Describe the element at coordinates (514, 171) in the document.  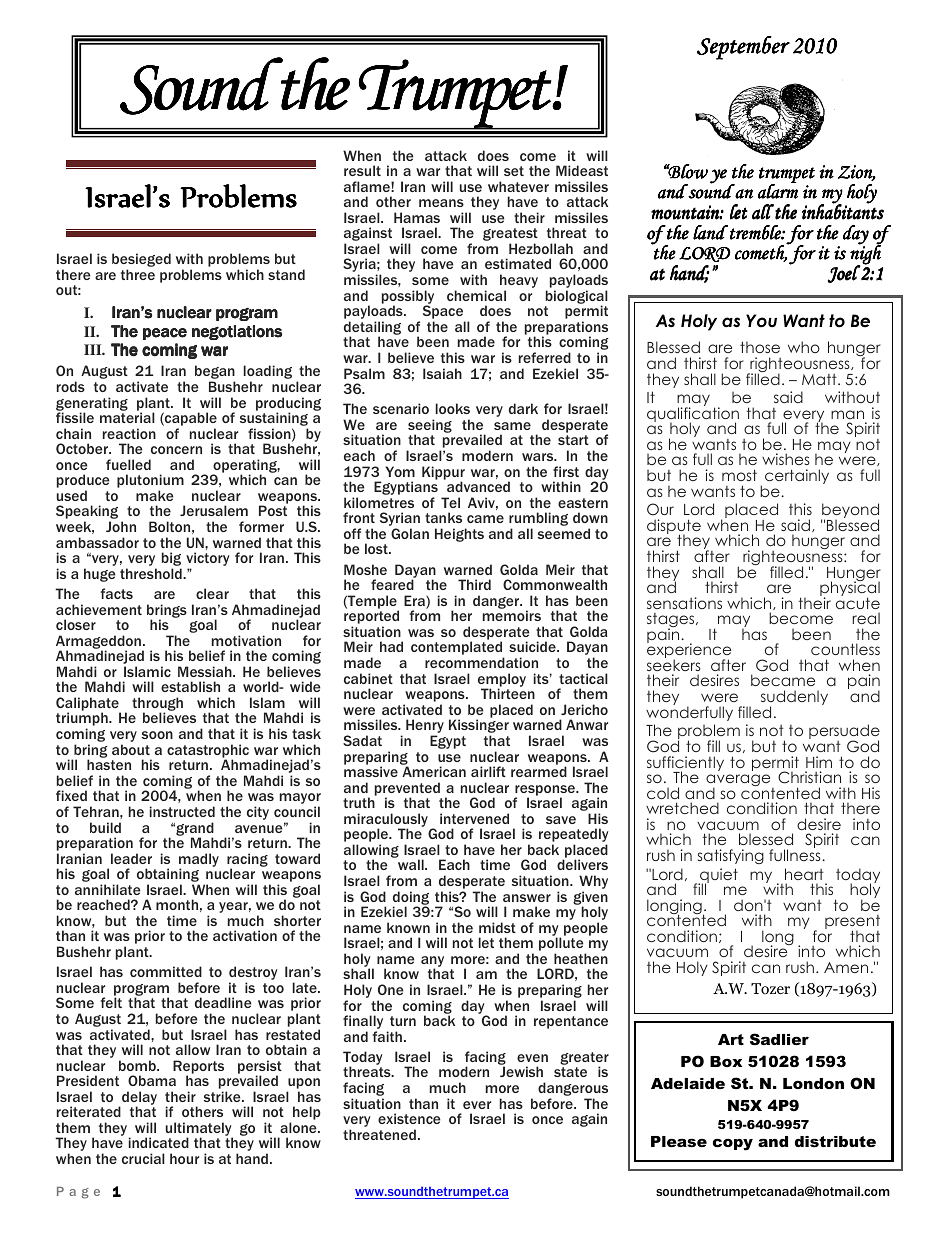
I see `set` at that location.
